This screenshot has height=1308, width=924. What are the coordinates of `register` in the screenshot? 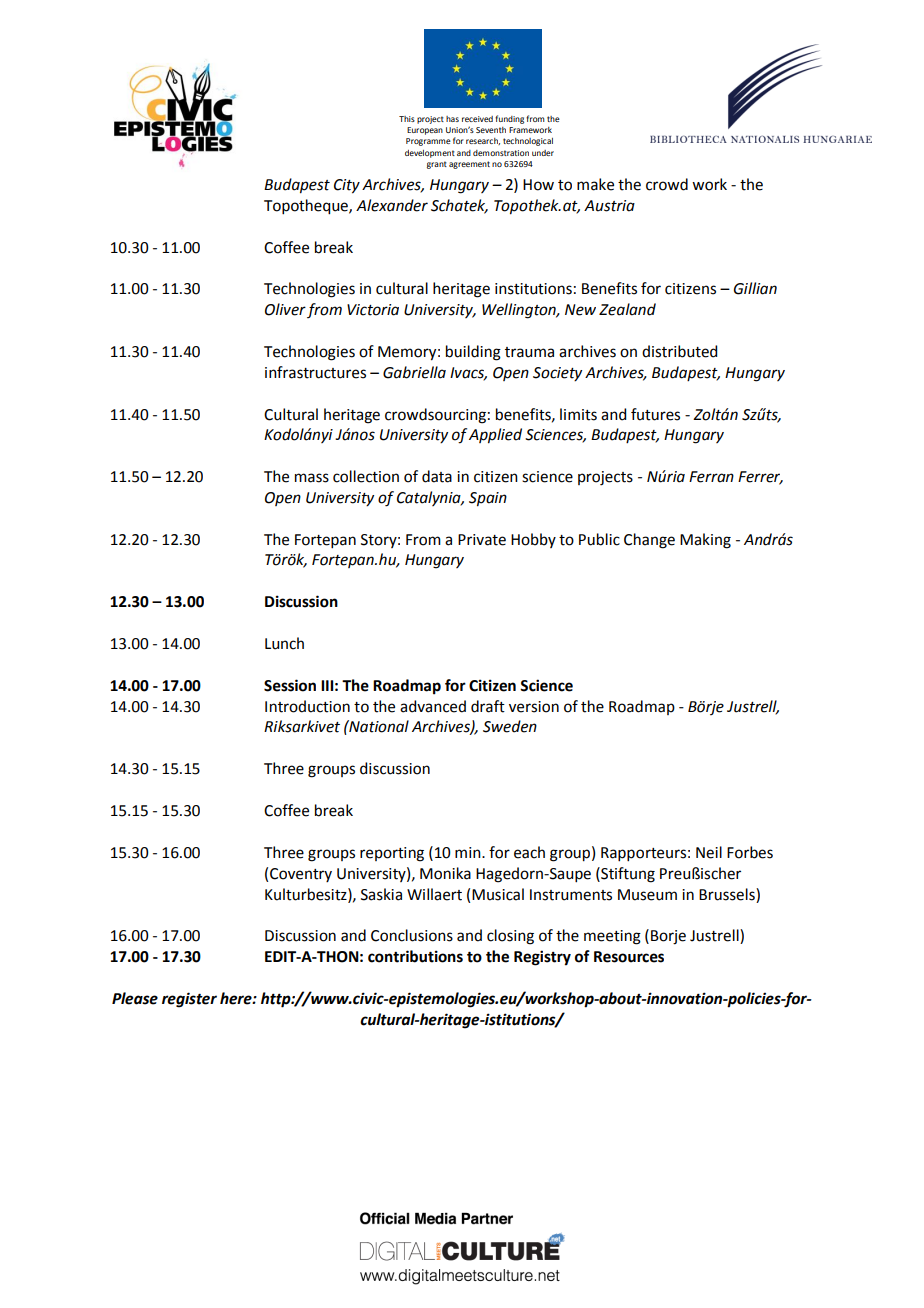 It's located at (189, 1000).
